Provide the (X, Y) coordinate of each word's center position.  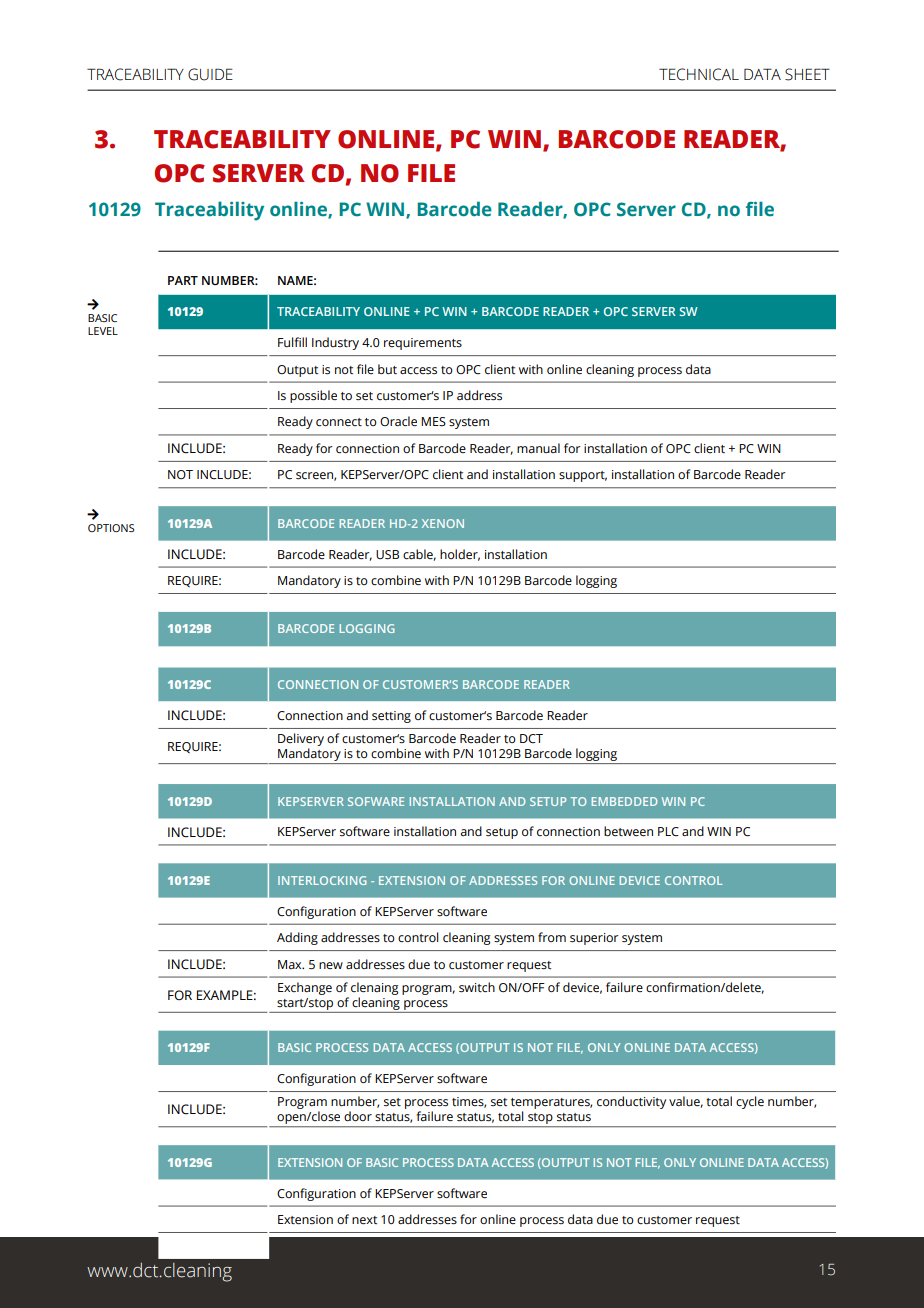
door (358, 1116)
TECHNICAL (699, 74)
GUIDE (210, 74)
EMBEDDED (624, 801)
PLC (668, 831)
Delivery (301, 741)
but (387, 369)
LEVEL (103, 331)
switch (477, 987)
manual (538, 448)
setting (391, 717)
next (364, 1220)
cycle (750, 1102)
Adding (297, 938)
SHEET (807, 74)
